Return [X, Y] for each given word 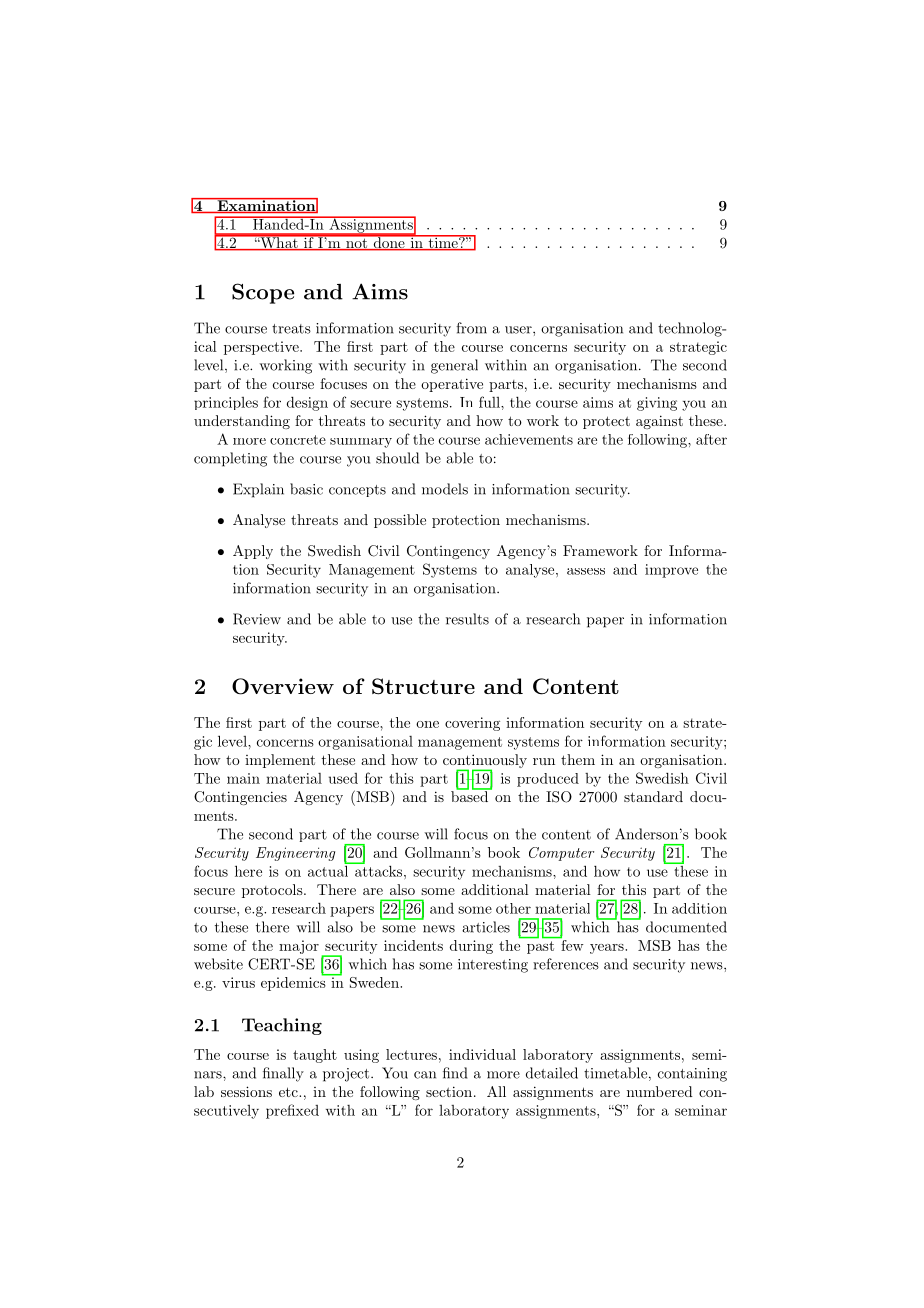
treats [291, 329]
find [455, 1073]
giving [657, 404]
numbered [660, 1091]
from [471, 328]
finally [283, 1074]
